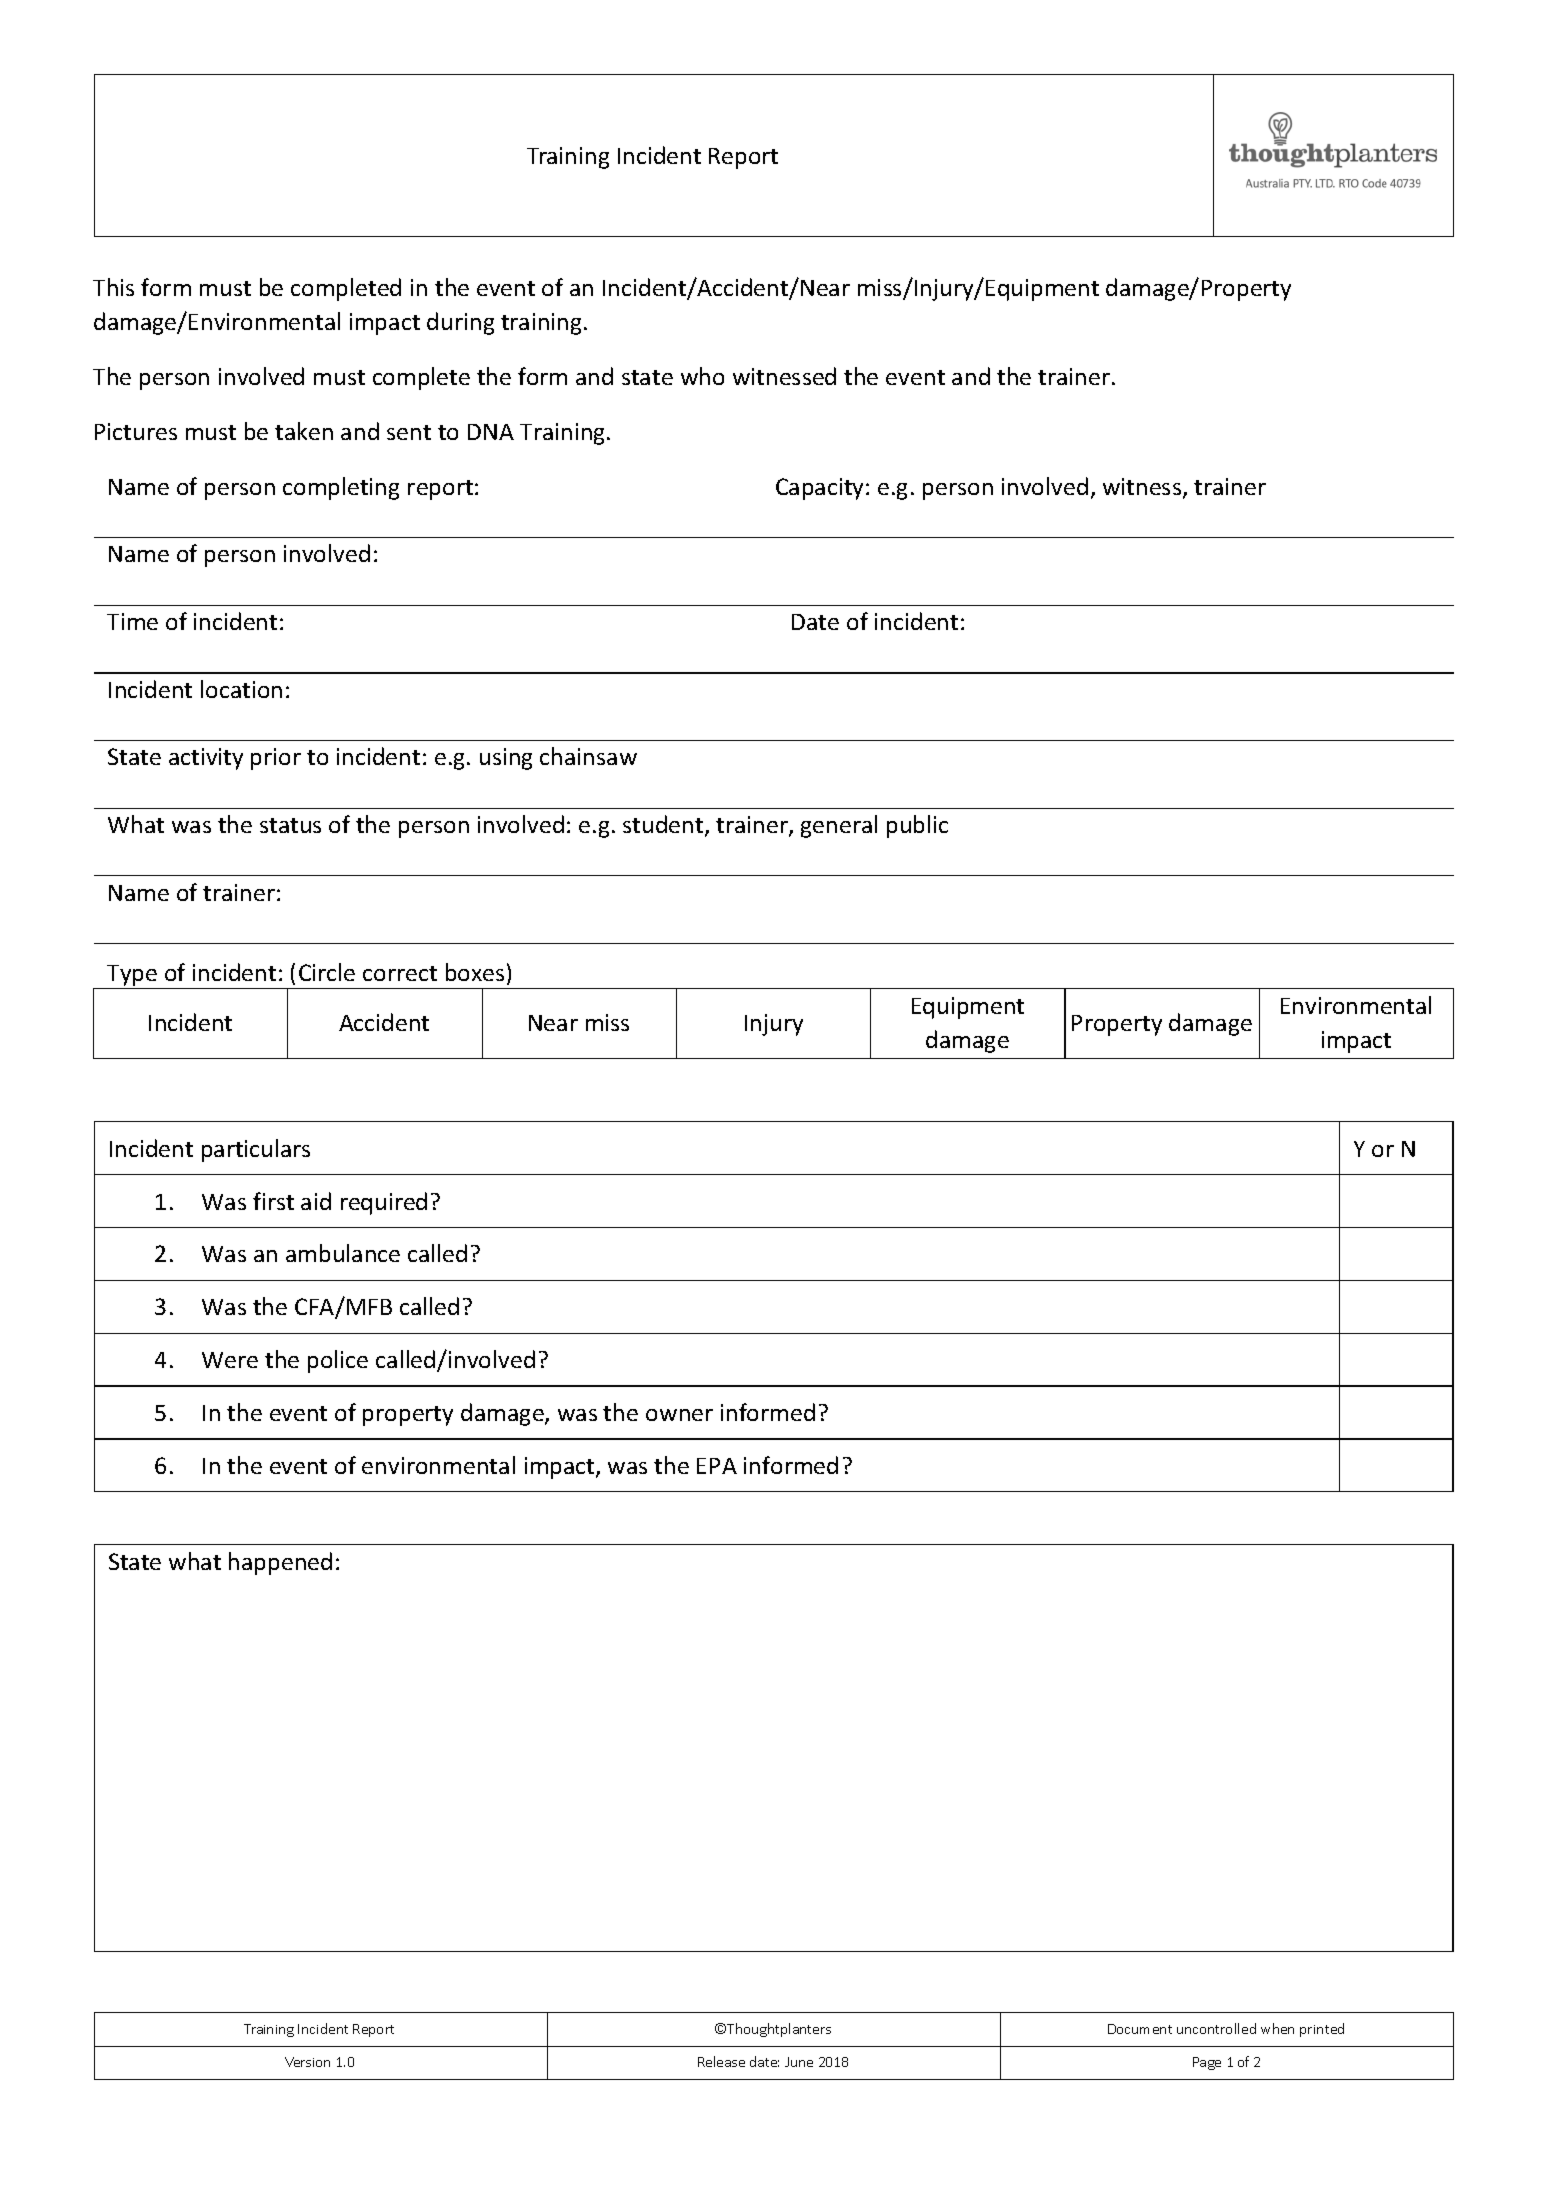 The width and height of the screenshot is (1547, 2188). What do you see at coordinates (679, 1415) in the screenshot?
I see `owner` at bounding box center [679, 1415].
